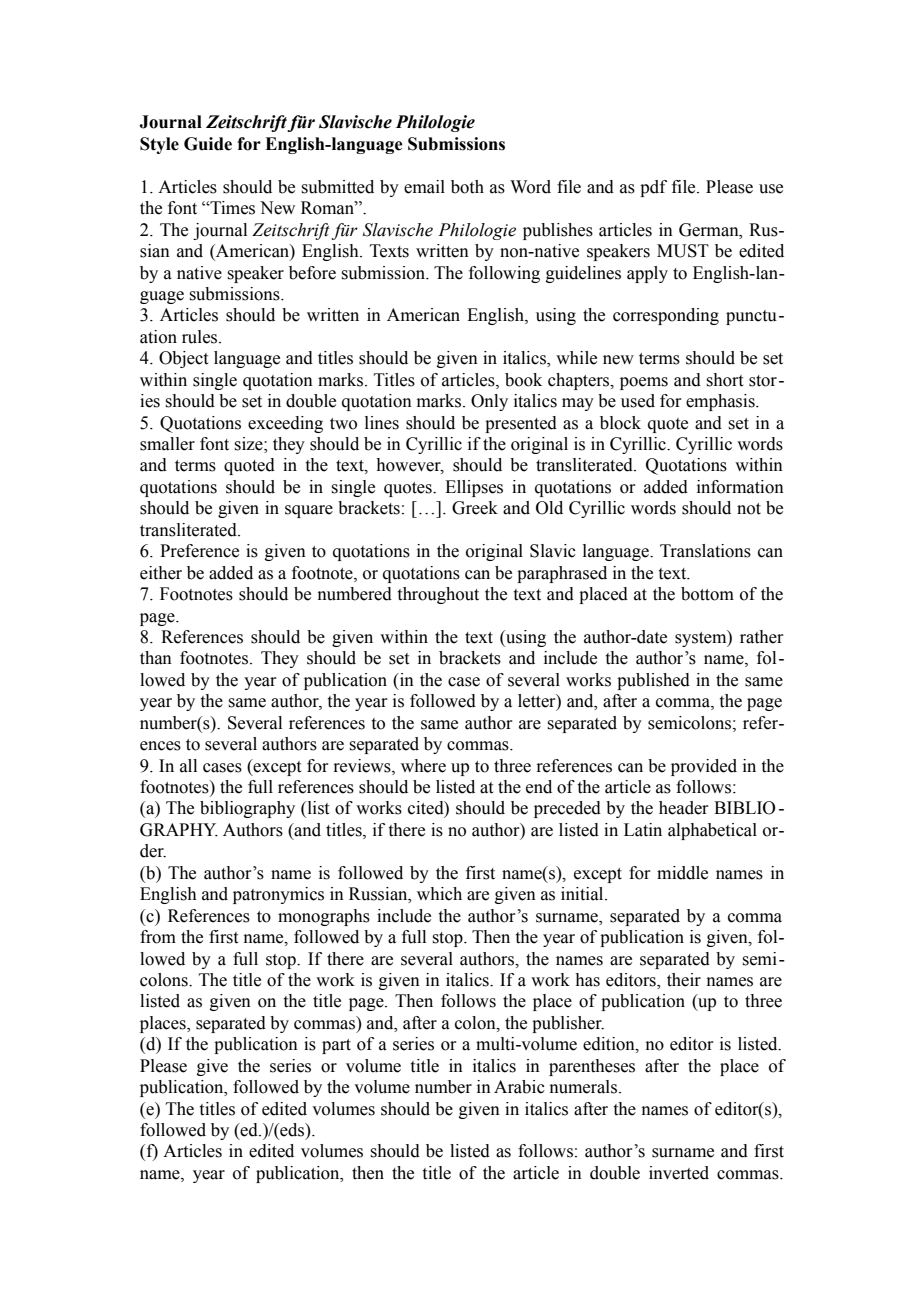  What do you see at coordinates (363, 766) in the page?
I see `reviews` at bounding box center [363, 766].
